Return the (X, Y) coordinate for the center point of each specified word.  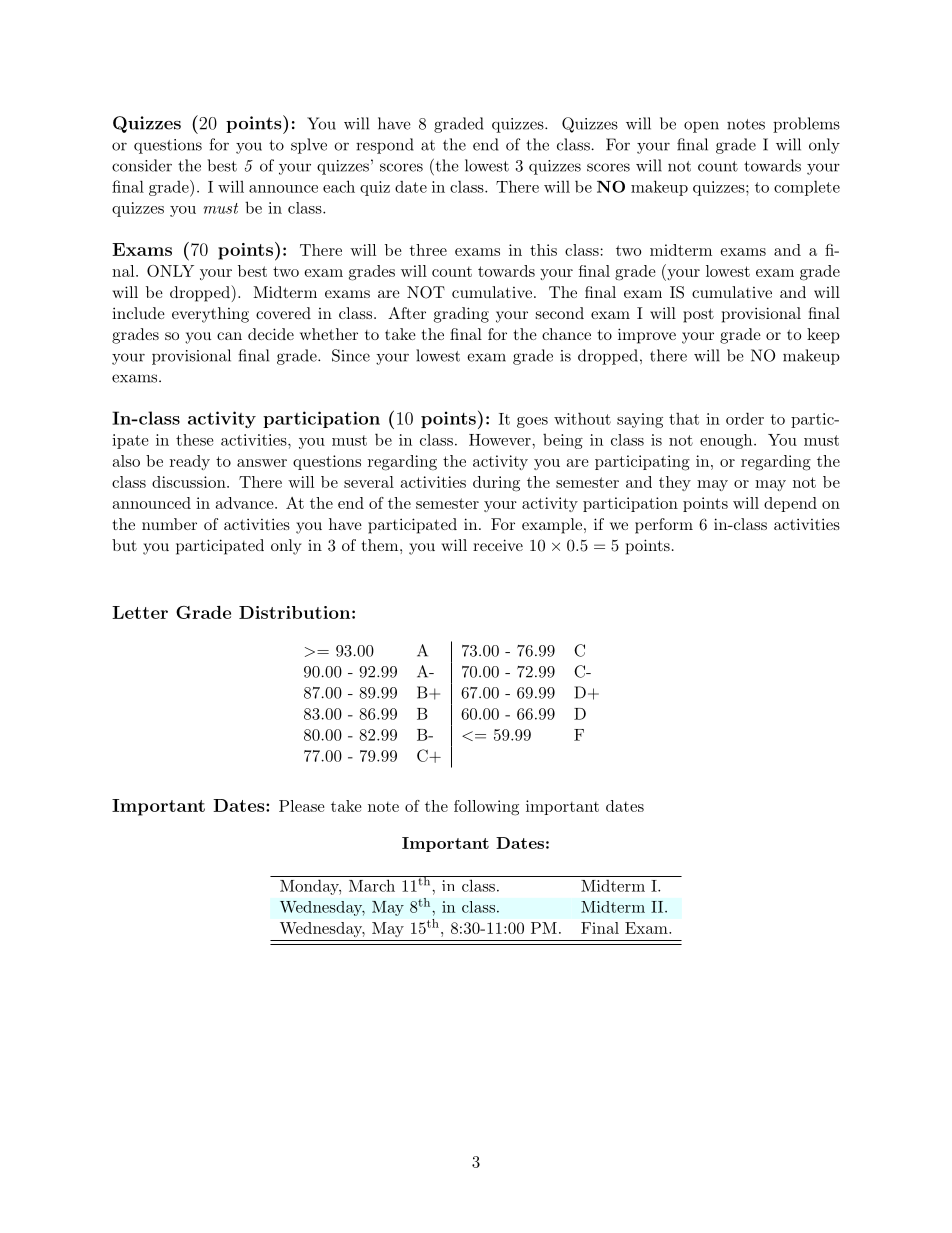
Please (302, 806)
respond (385, 146)
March (372, 885)
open (701, 127)
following (486, 808)
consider (142, 165)
